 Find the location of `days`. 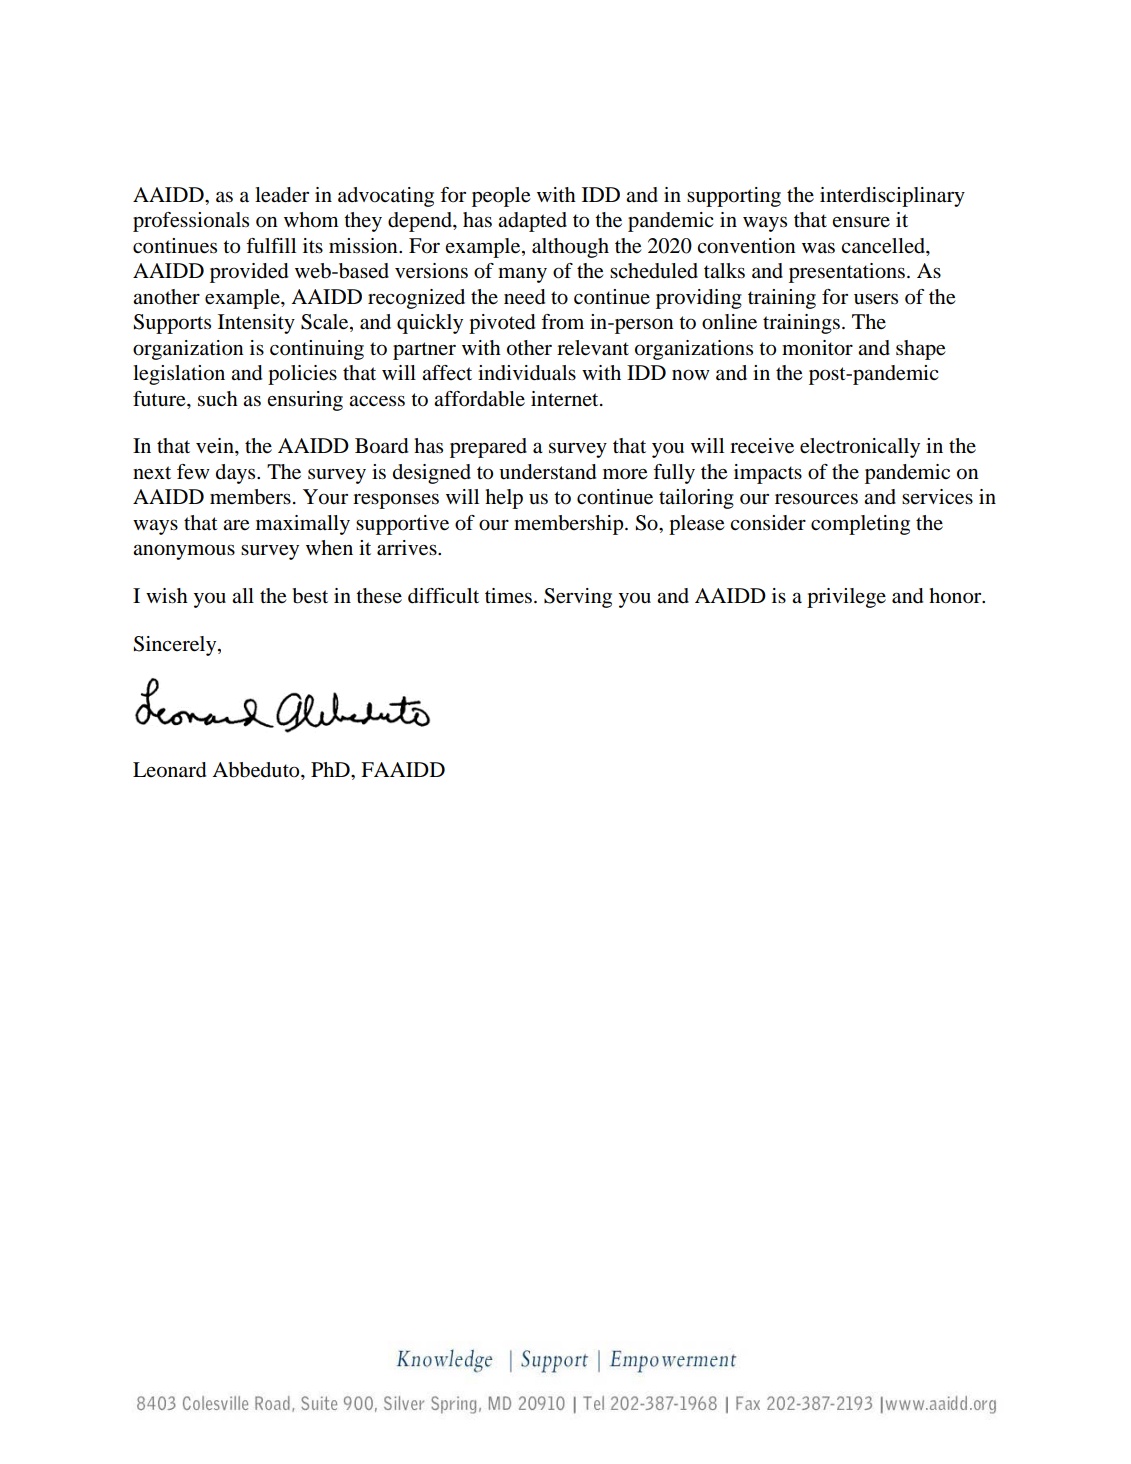

days is located at coordinates (237, 474).
